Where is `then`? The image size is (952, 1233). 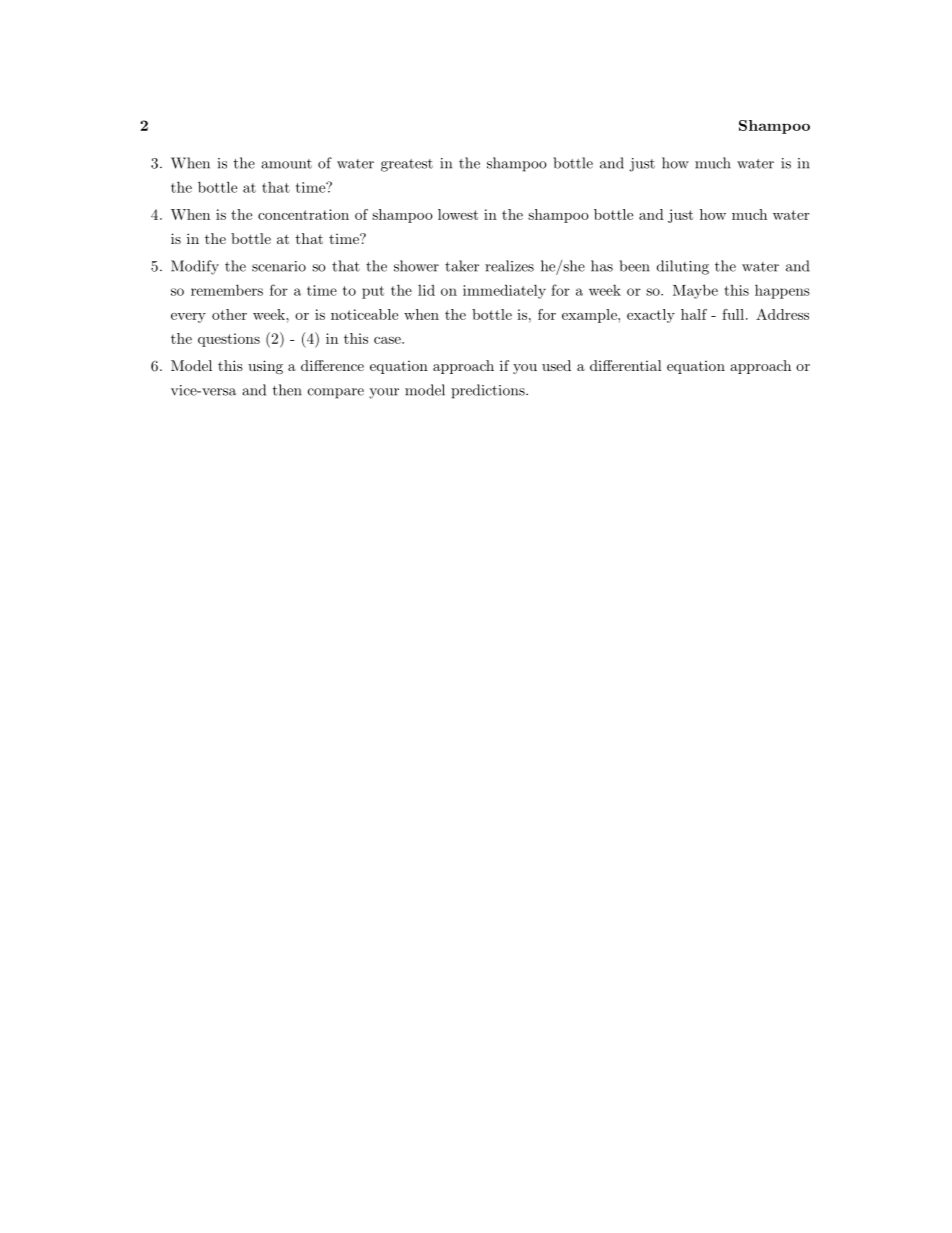 then is located at coordinates (287, 390).
